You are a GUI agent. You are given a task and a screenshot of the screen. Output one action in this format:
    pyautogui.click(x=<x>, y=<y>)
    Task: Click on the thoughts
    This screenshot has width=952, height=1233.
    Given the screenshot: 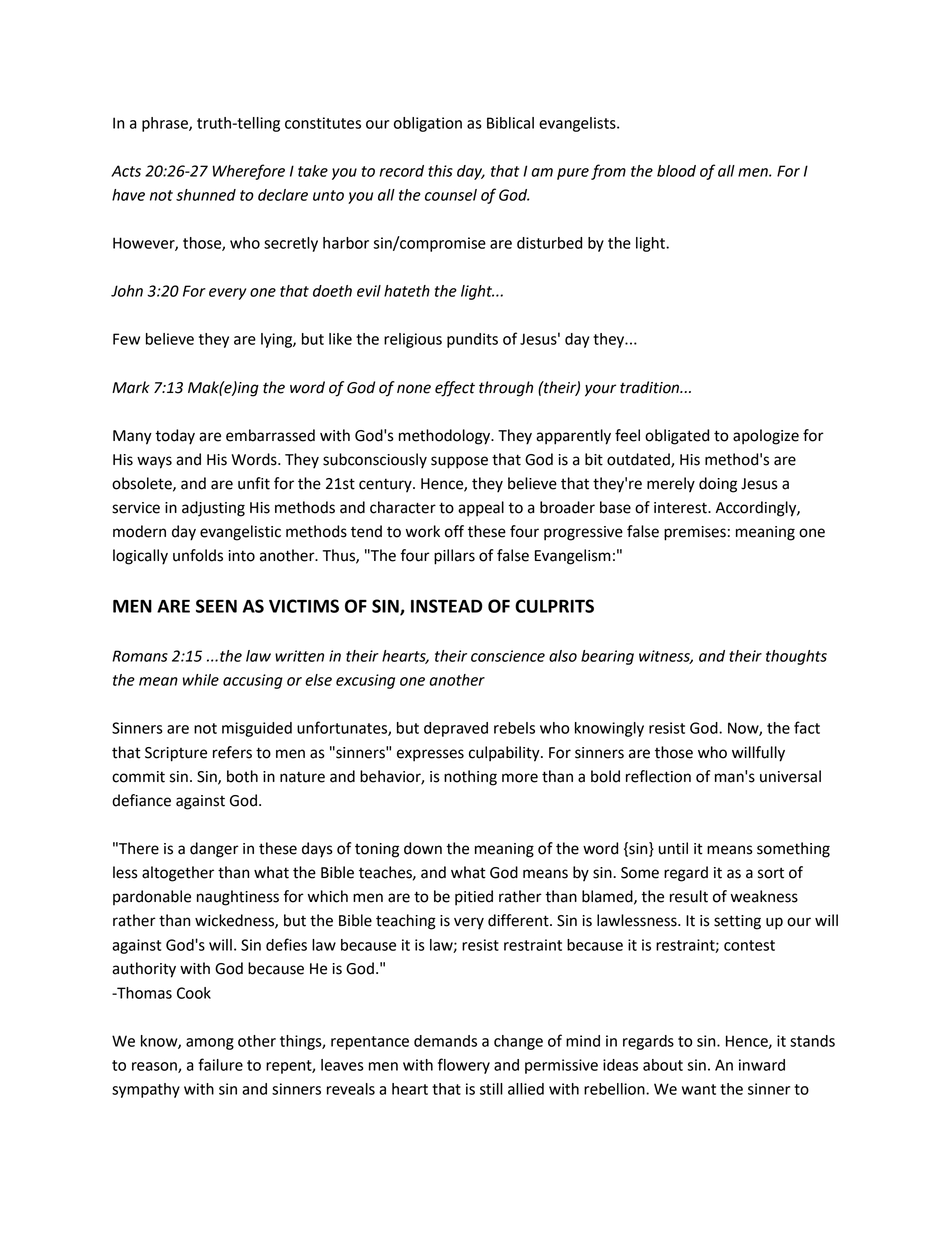 What is the action you would take?
    pyautogui.click(x=796, y=657)
